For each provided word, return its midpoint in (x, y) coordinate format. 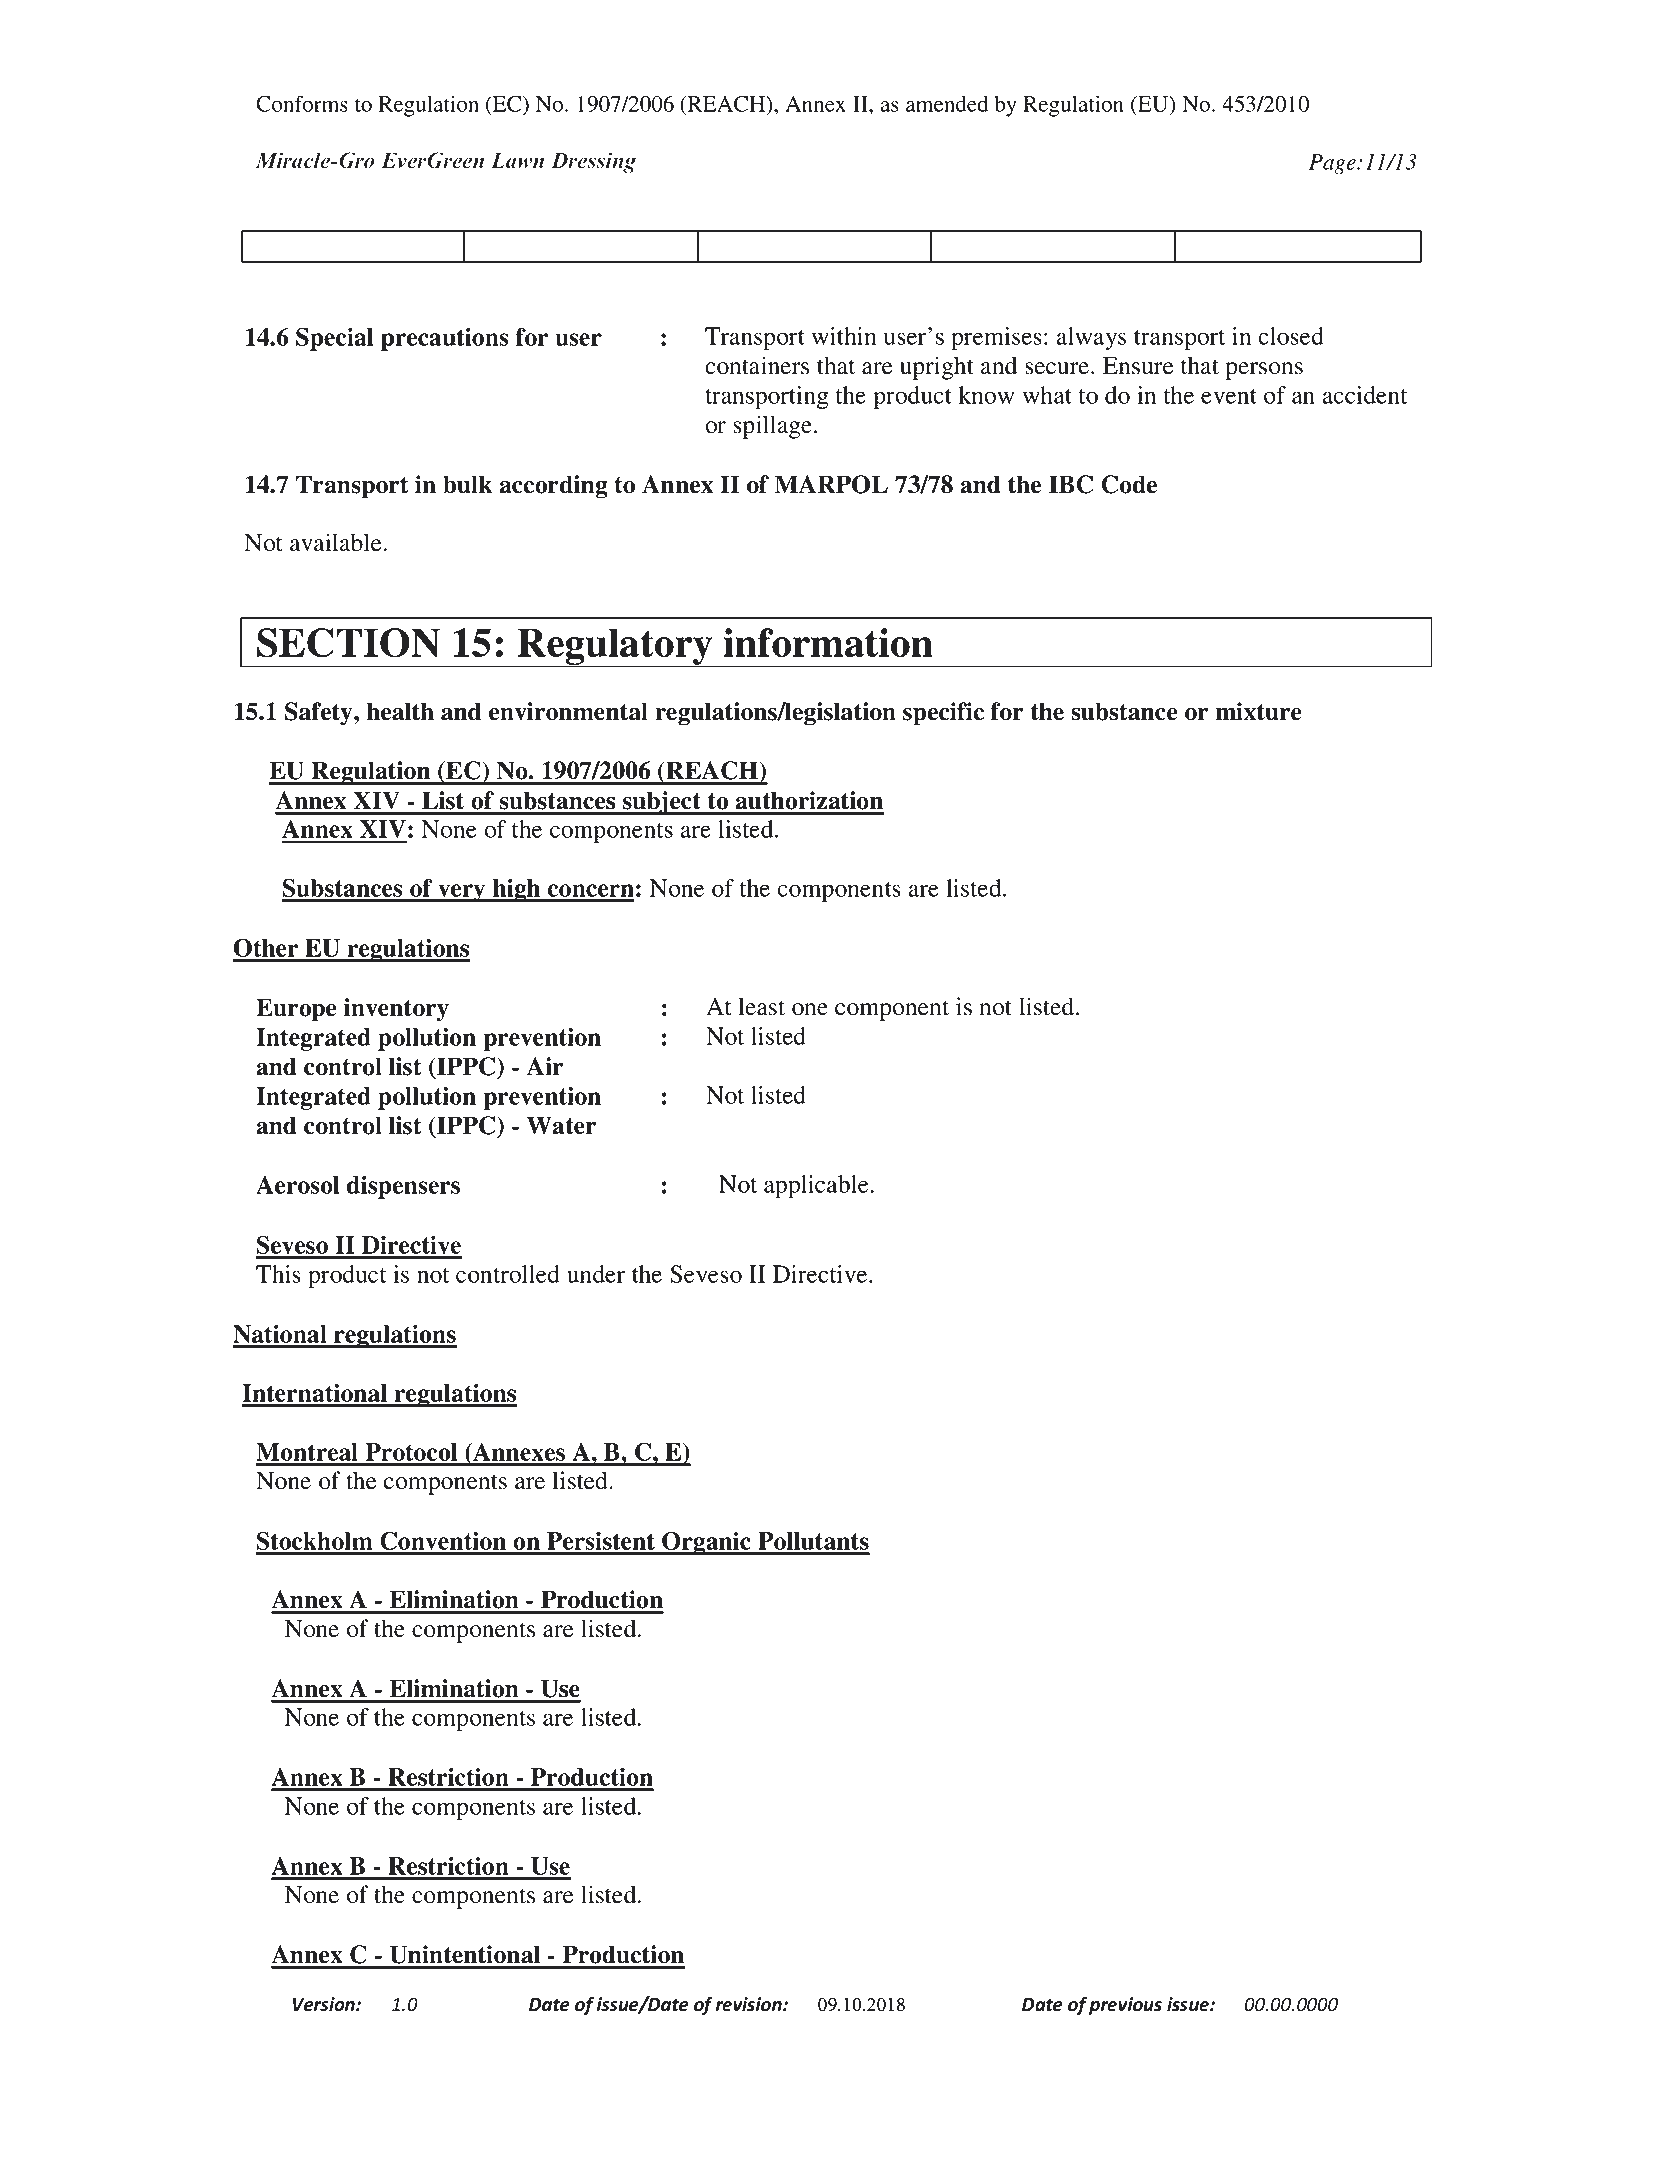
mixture (1258, 711)
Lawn (517, 160)
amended (947, 104)
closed (1291, 336)
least (761, 1006)
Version (325, 2004)
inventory (396, 1010)
